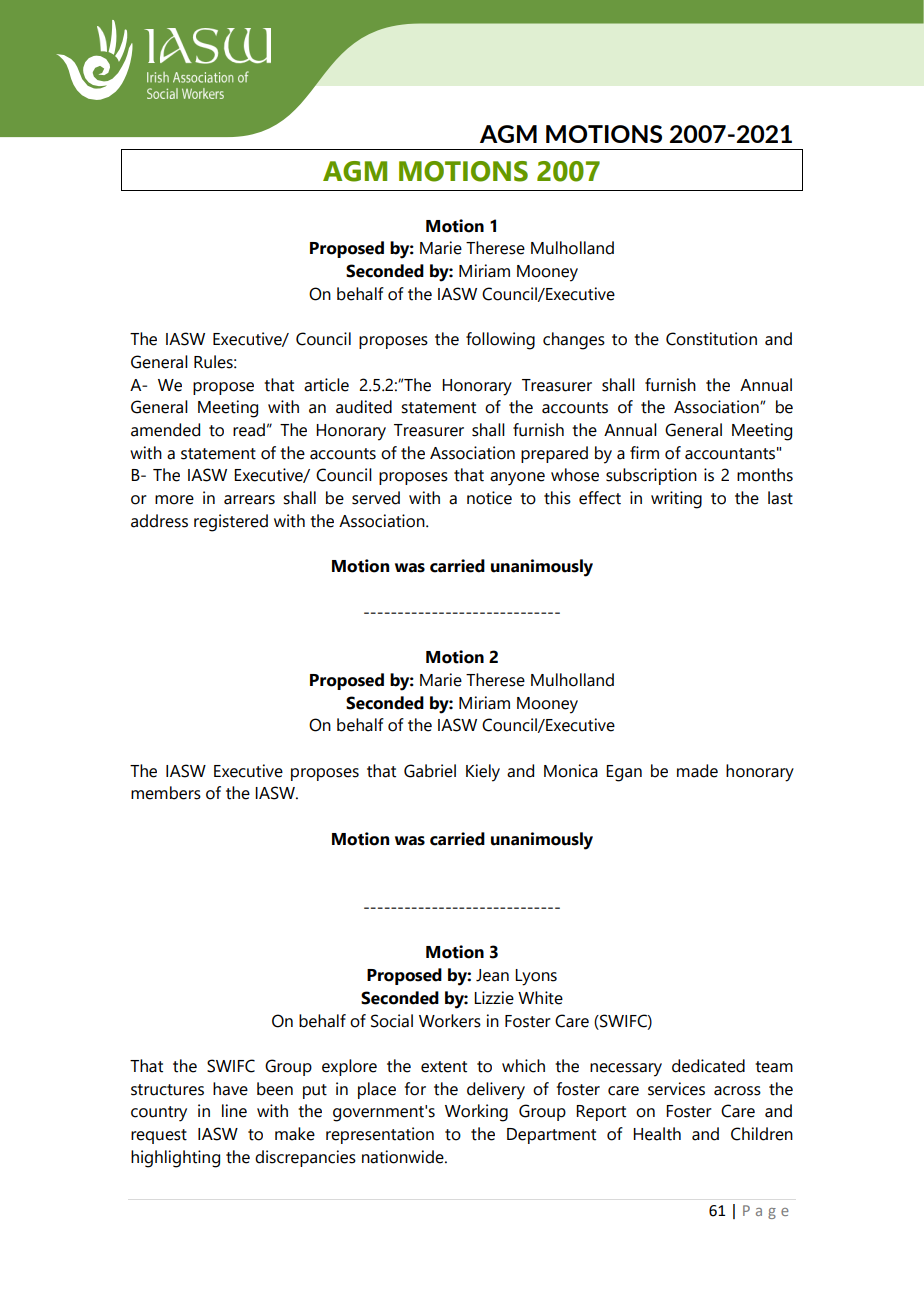 This image has height=1307, width=924. Describe the element at coordinates (231, 523) in the image. I see `registered` at that location.
